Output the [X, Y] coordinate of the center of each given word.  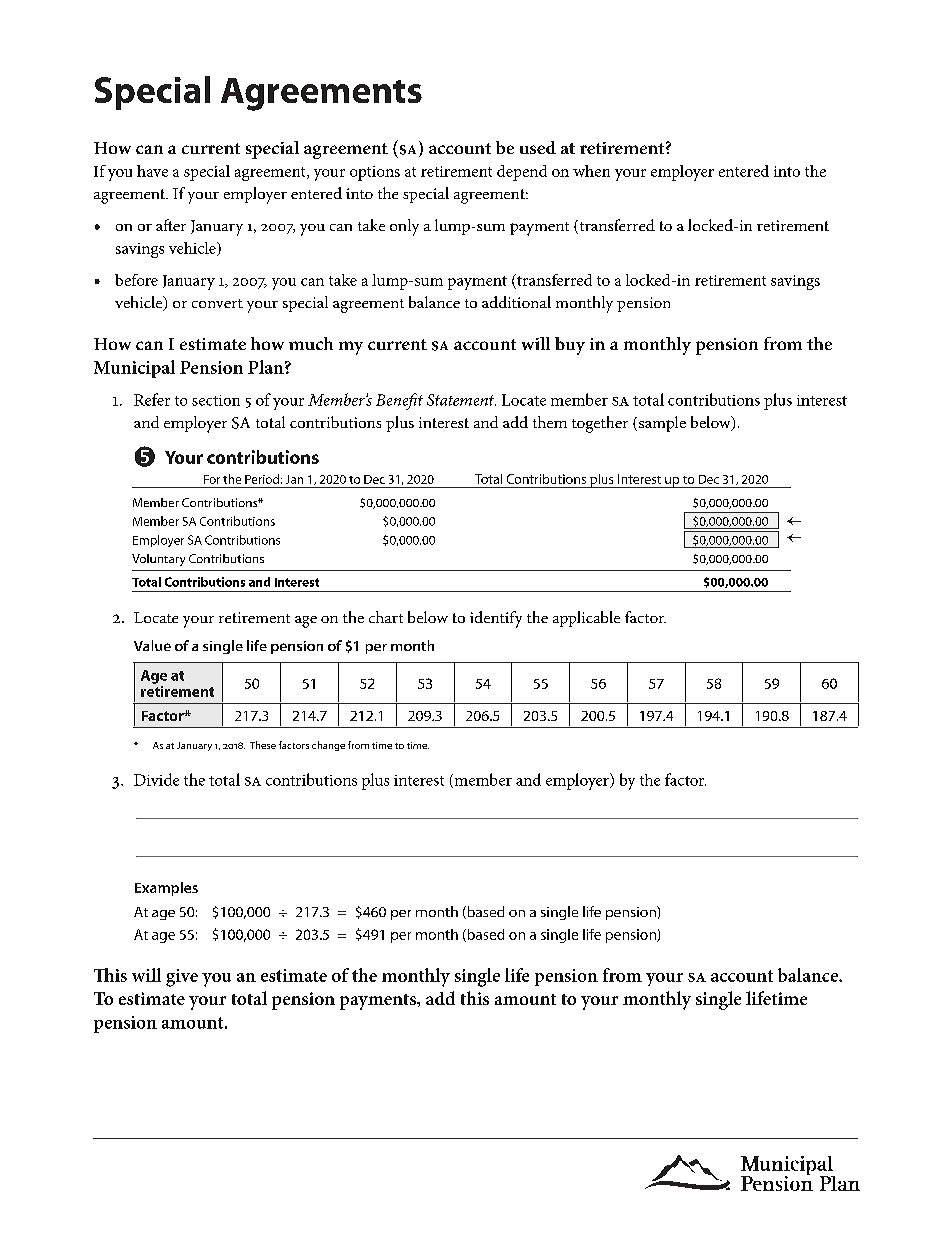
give [182, 978]
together [600, 424]
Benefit [399, 401]
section [216, 400]
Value [152, 645]
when [591, 171]
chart [386, 617]
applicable [586, 619]
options [375, 173]
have [152, 171]
